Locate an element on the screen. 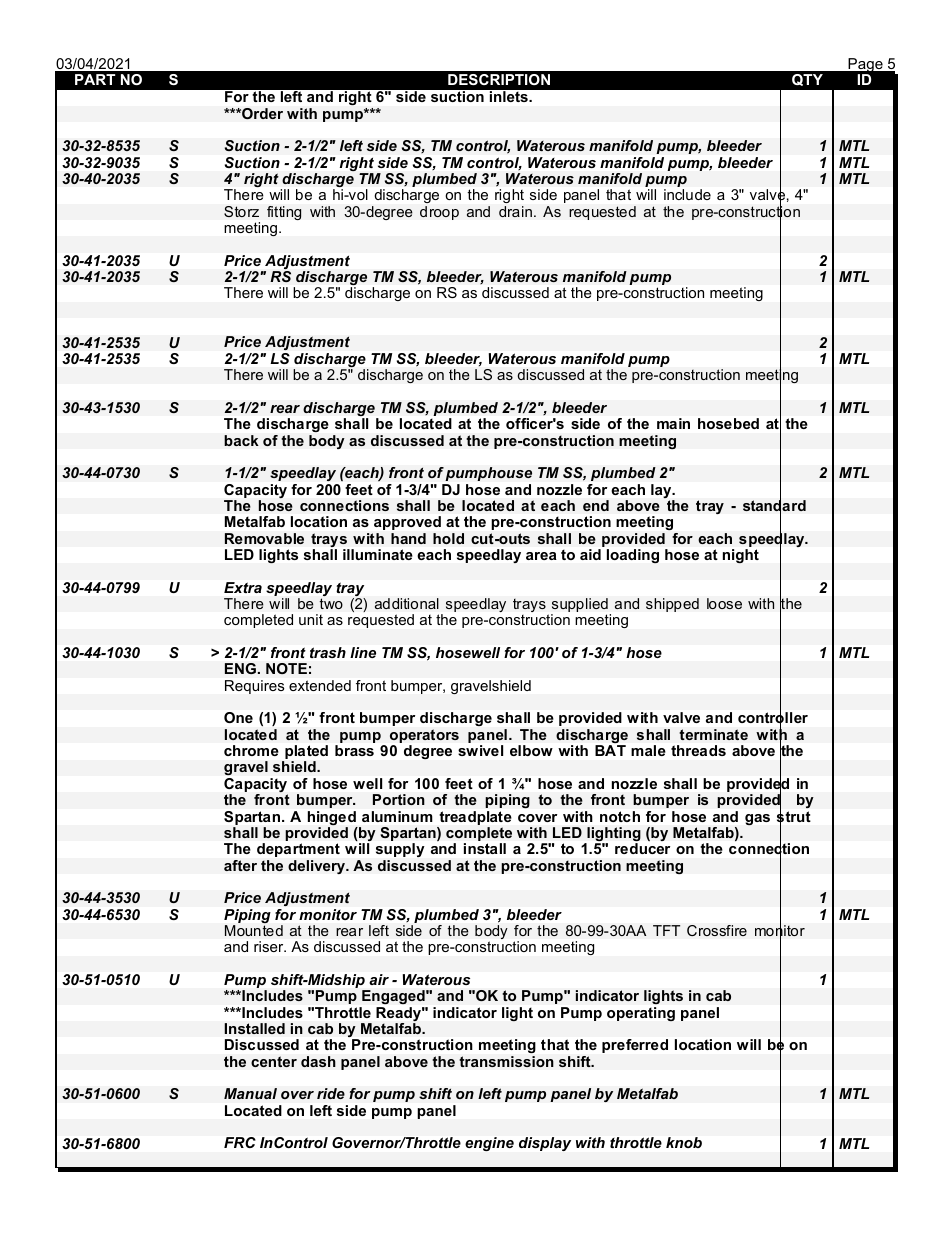 The width and height of the screenshot is (952, 1233). standard is located at coordinates (774, 506).
